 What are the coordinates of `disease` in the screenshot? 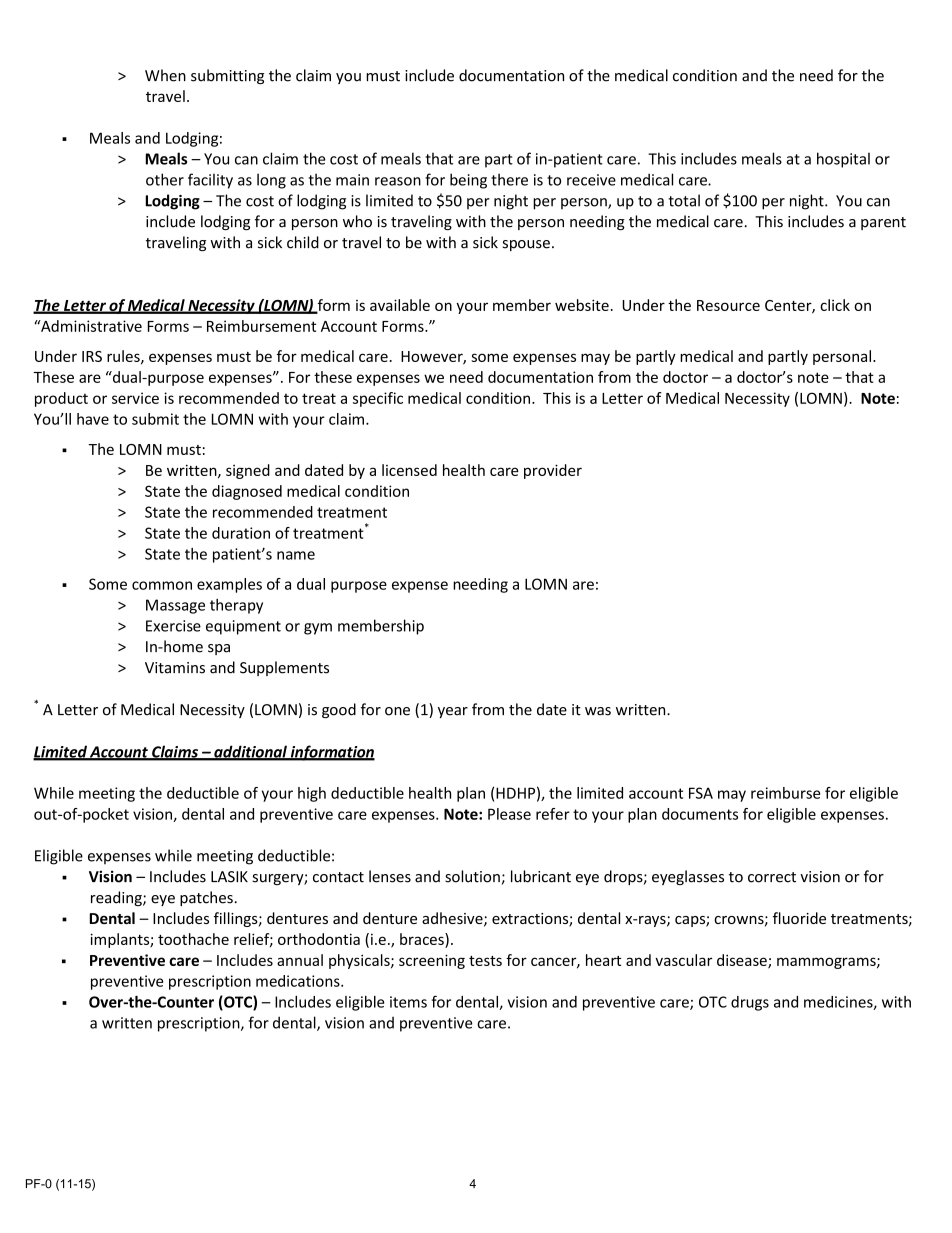 It's located at (743, 961).
